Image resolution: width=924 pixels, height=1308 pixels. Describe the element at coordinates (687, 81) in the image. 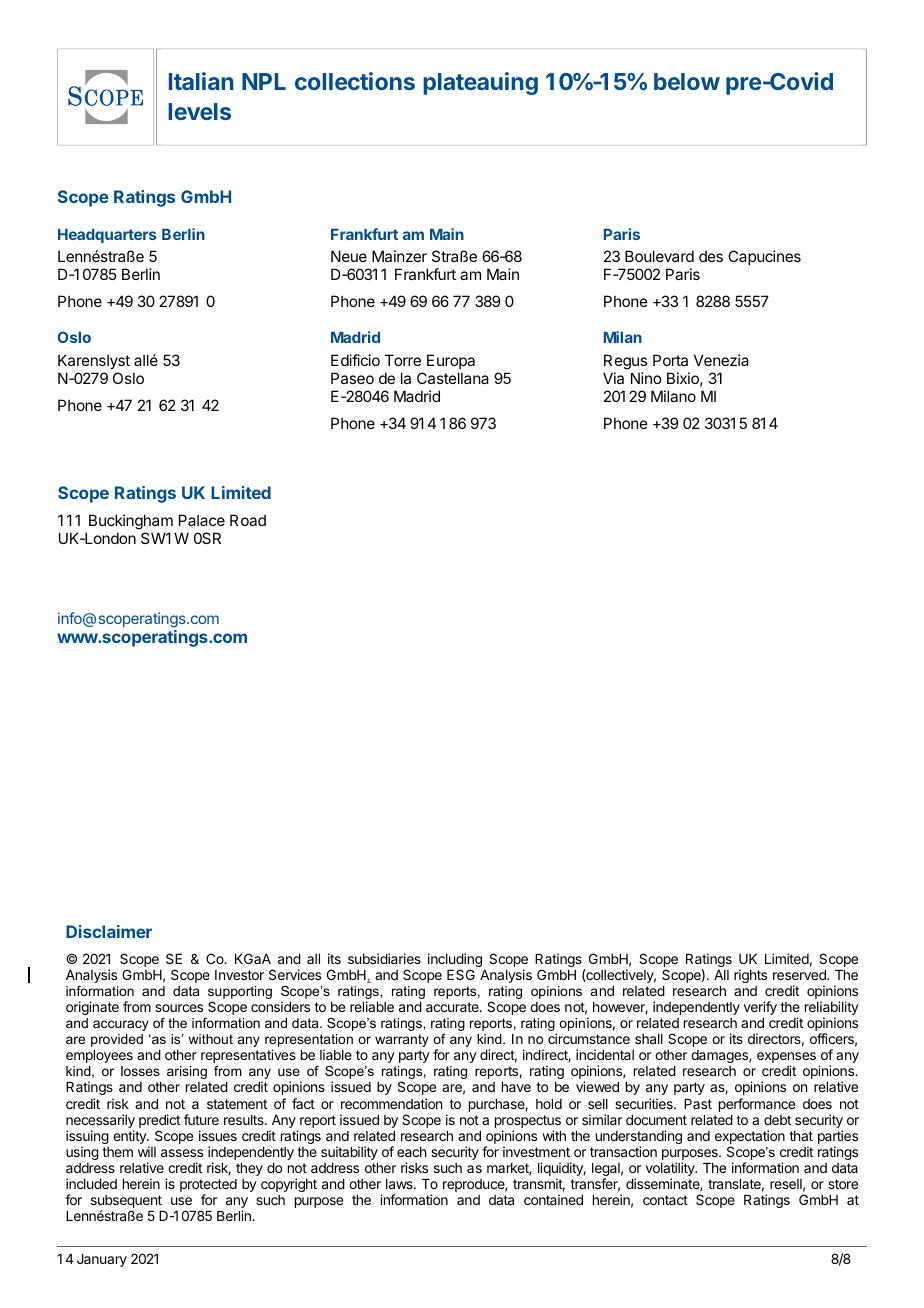

I see `below` at that location.
